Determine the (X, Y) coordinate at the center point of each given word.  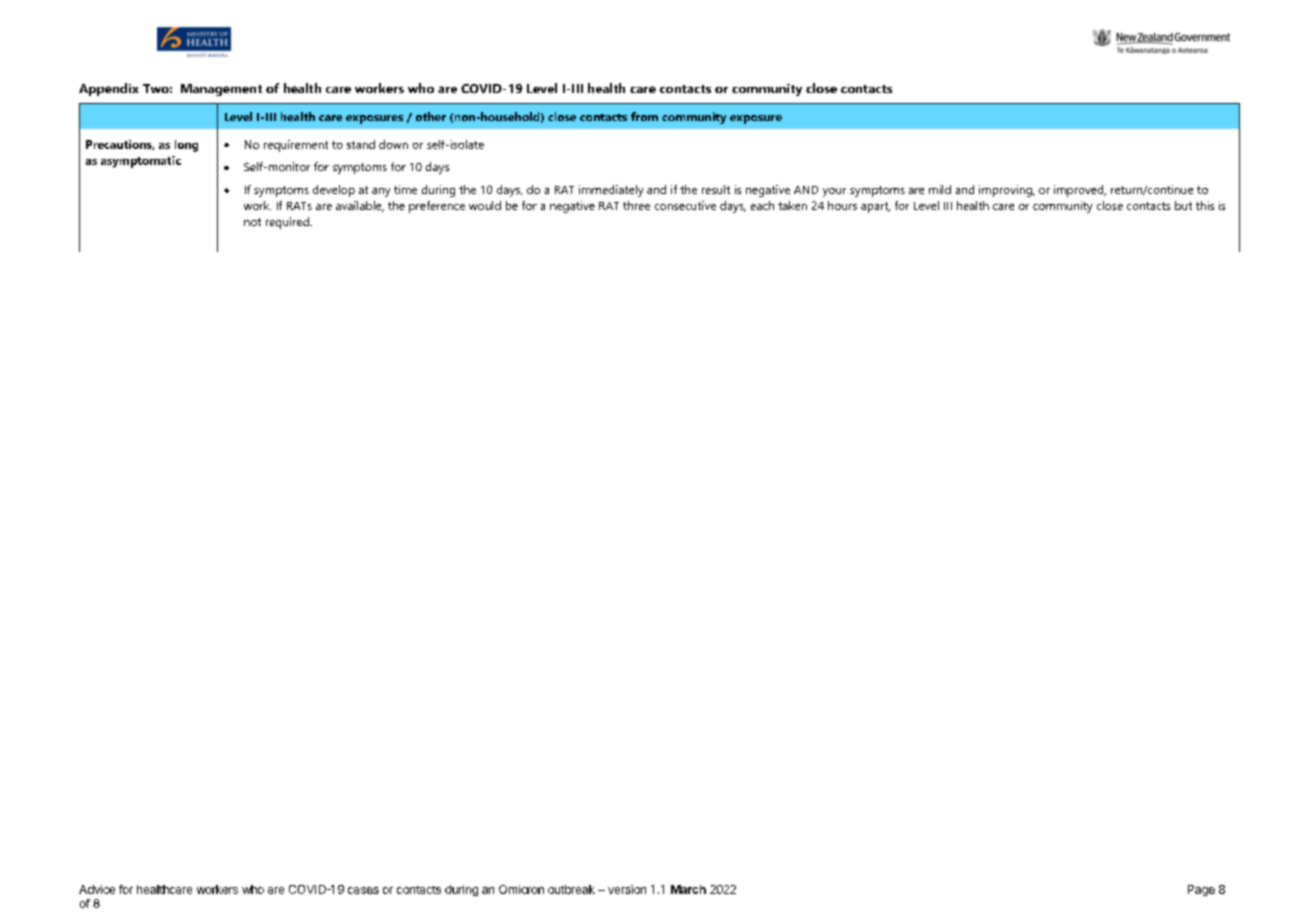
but (1183, 205)
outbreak (571, 889)
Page (1201, 890)
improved (1080, 191)
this (1205, 205)
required (288, 223)
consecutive (685, 205)
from (644, 116)
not (252, 222)
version (627, 889)
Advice (97, 889)
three (636, 205)
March (688, 889)
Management (221, 90)
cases (363, 890)
